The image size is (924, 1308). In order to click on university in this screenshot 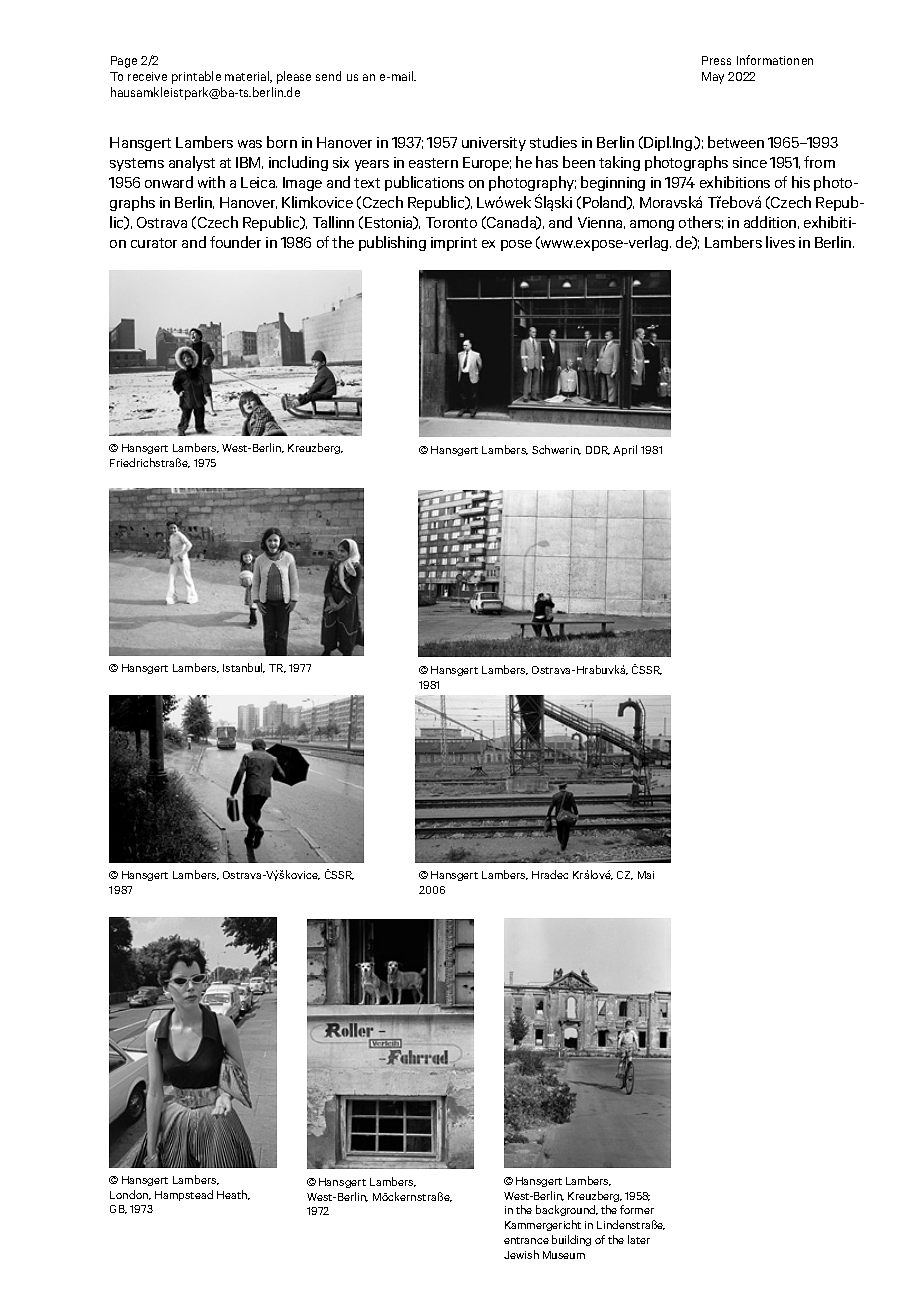, I will do `click(494, 144)`.
